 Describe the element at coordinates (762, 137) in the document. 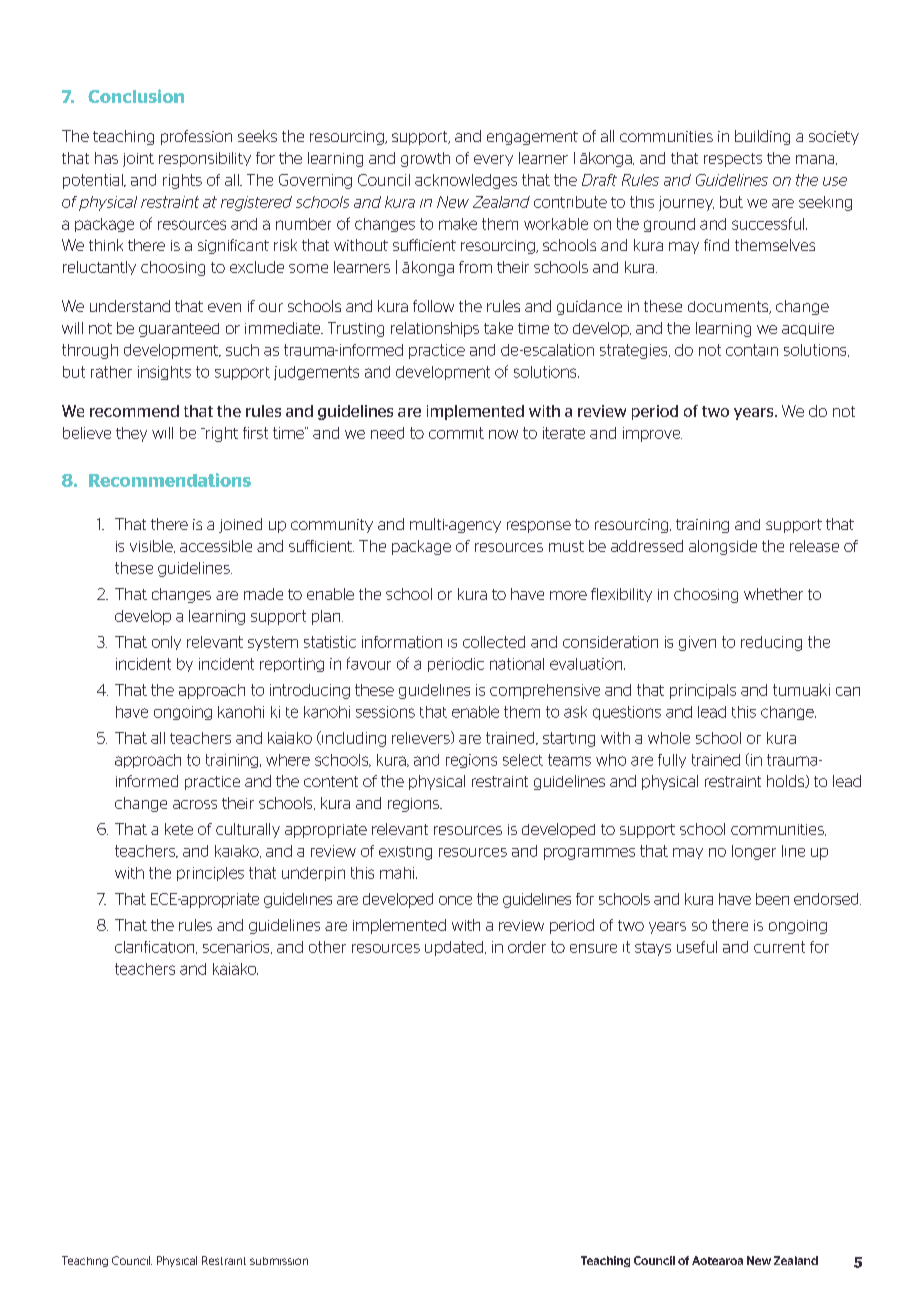

I see `building` at that location.
